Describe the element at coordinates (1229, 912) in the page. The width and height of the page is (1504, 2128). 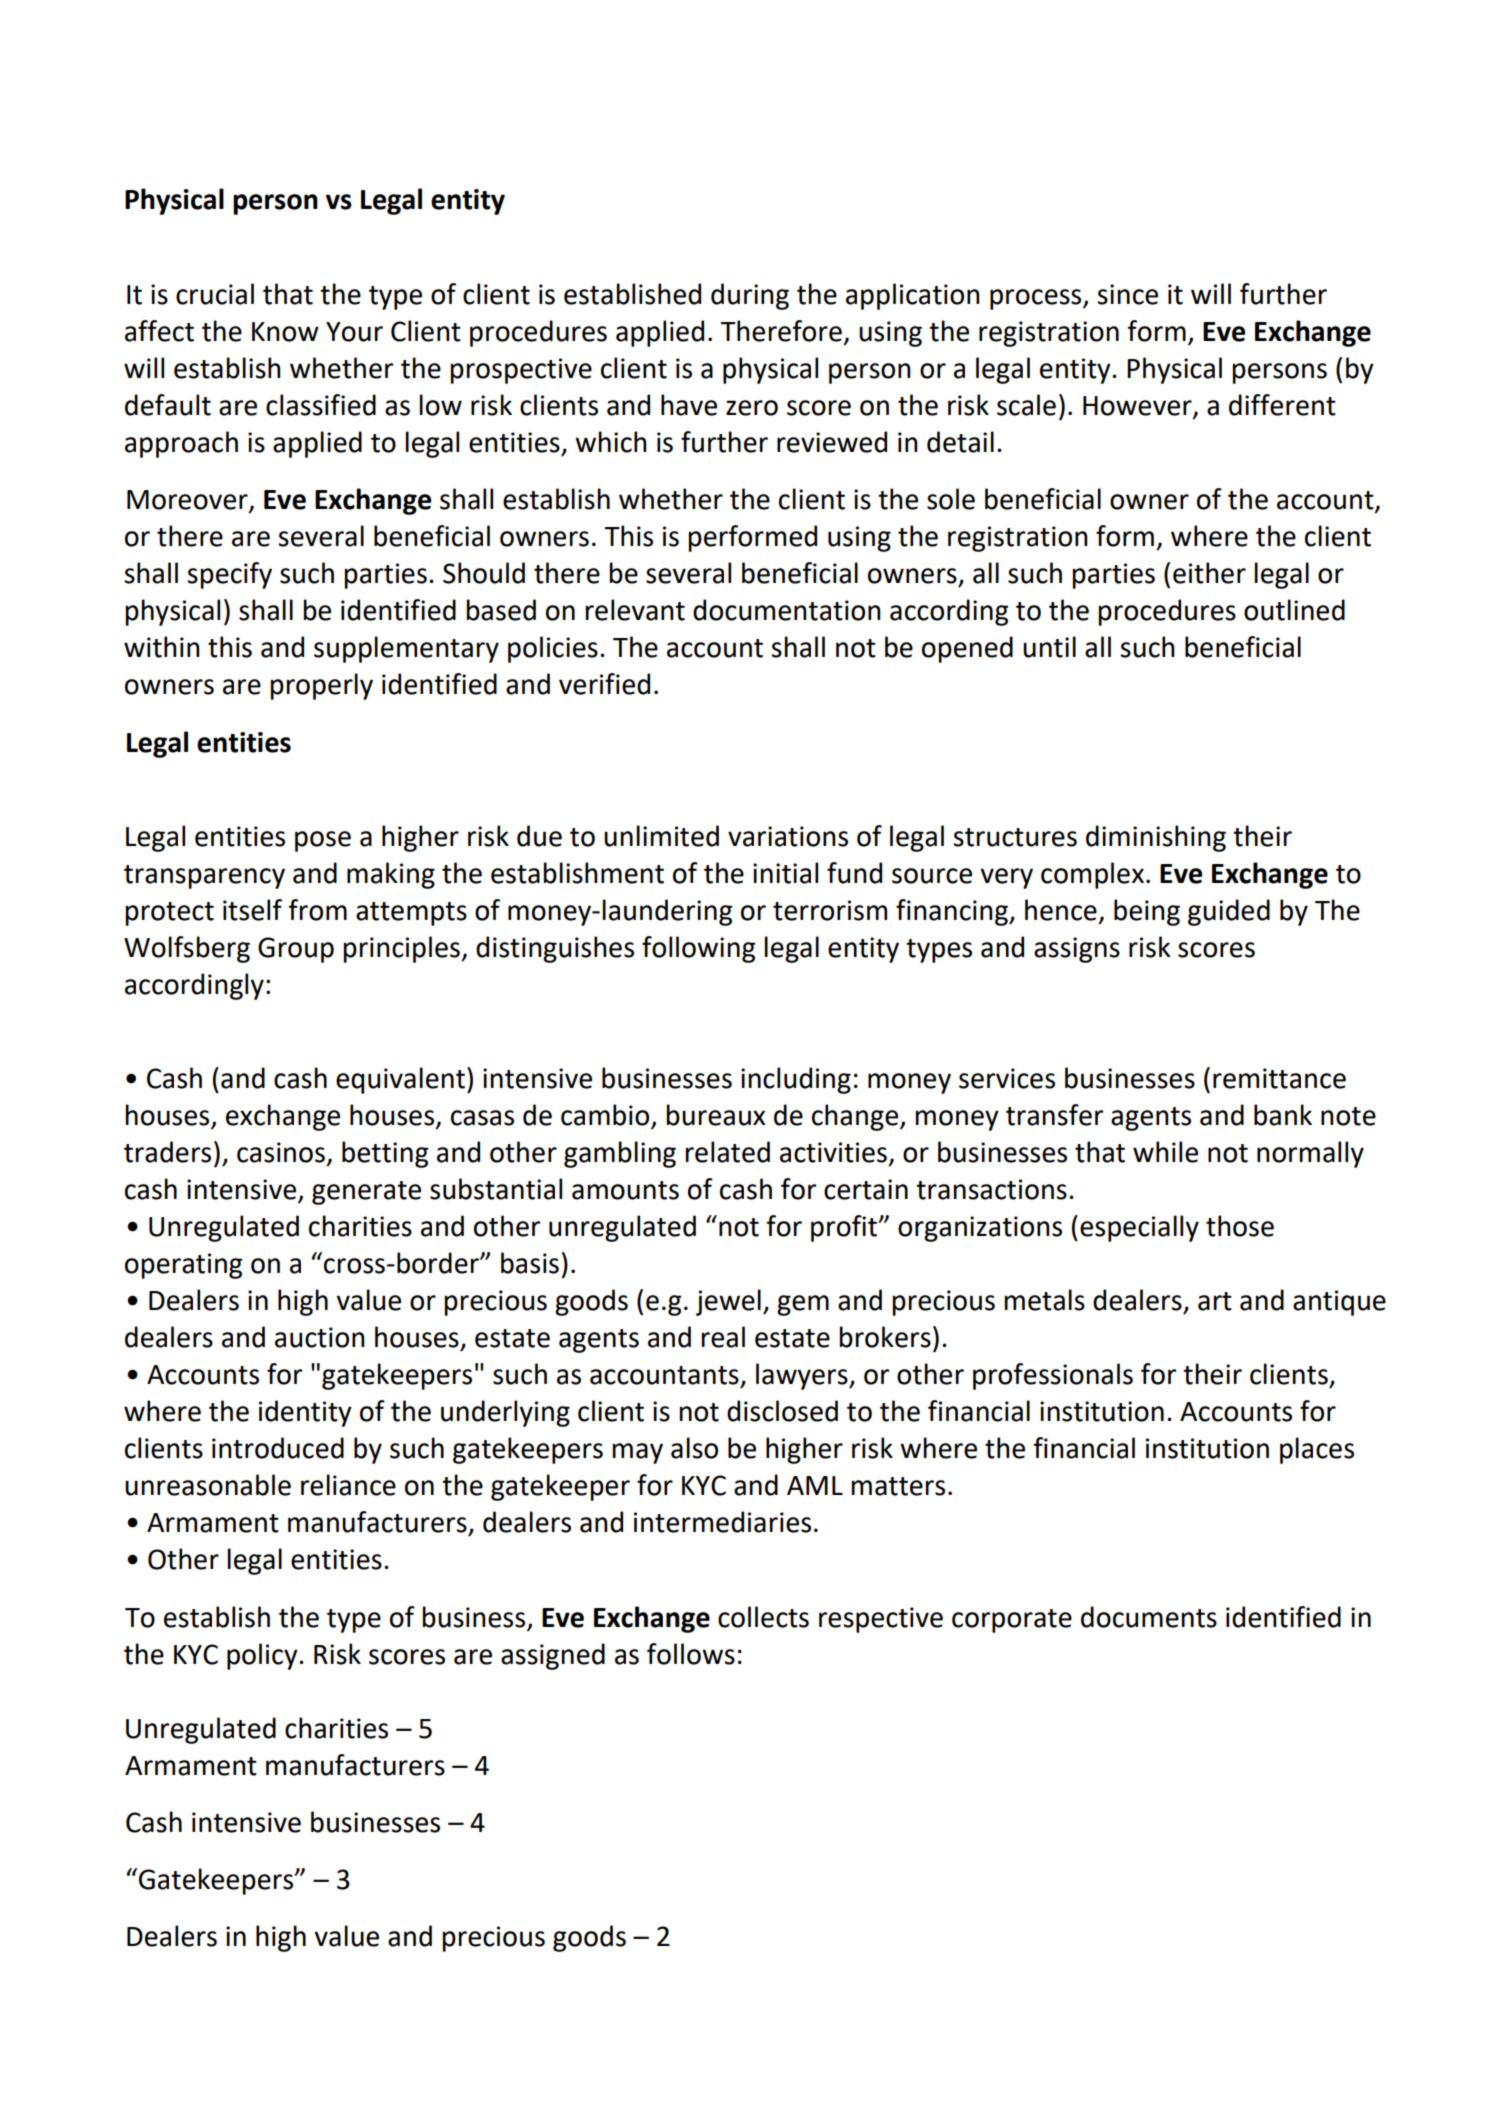
I see `guided` at that location.
